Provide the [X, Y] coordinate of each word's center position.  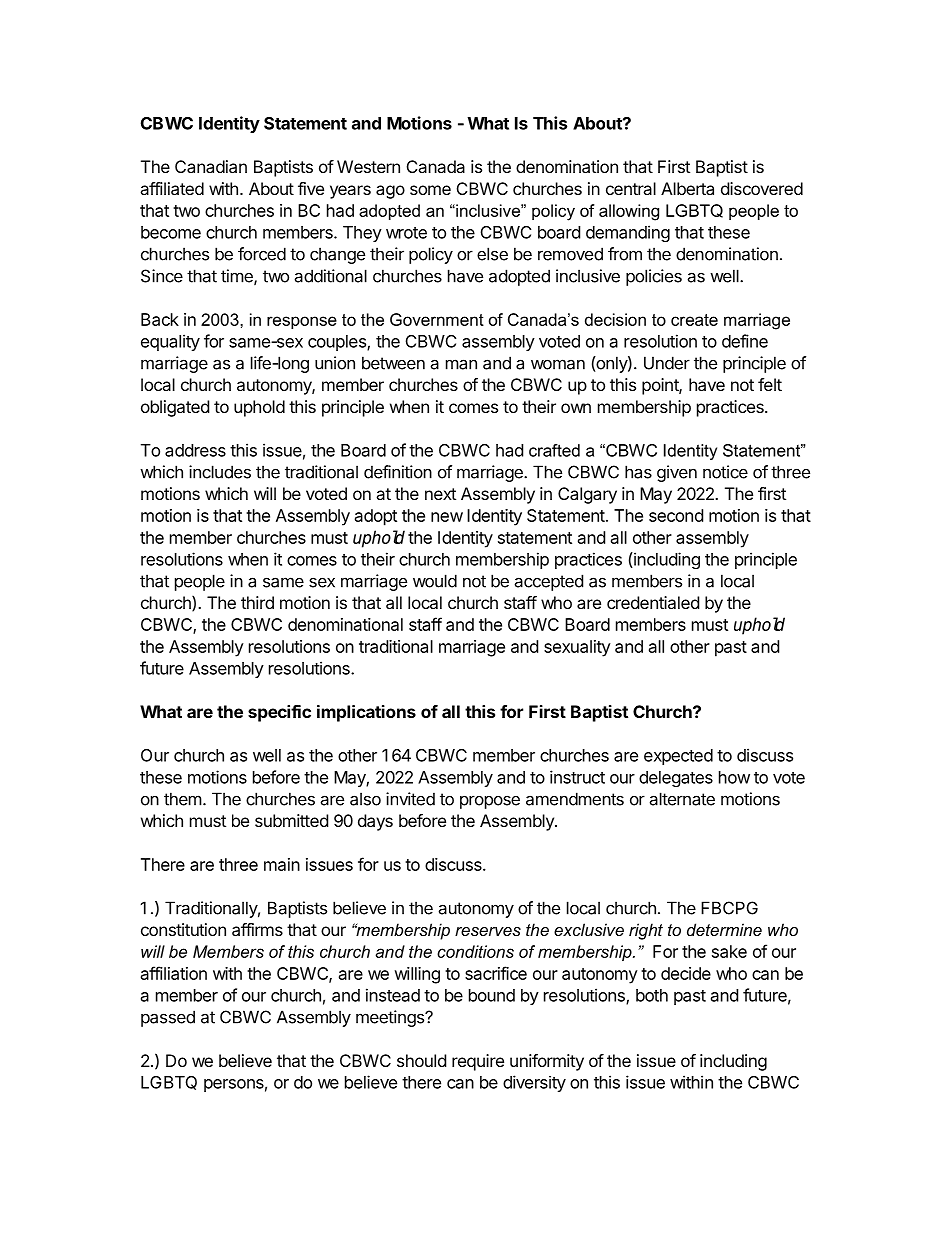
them [183, 799]
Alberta [687, 188]
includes [220, 472]
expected [678, 757]
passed [168, 1018]
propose [490, 802]
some [430, 190]
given [677, 473]
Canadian [211, 166]
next [440, 494]
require [478, 1062]
